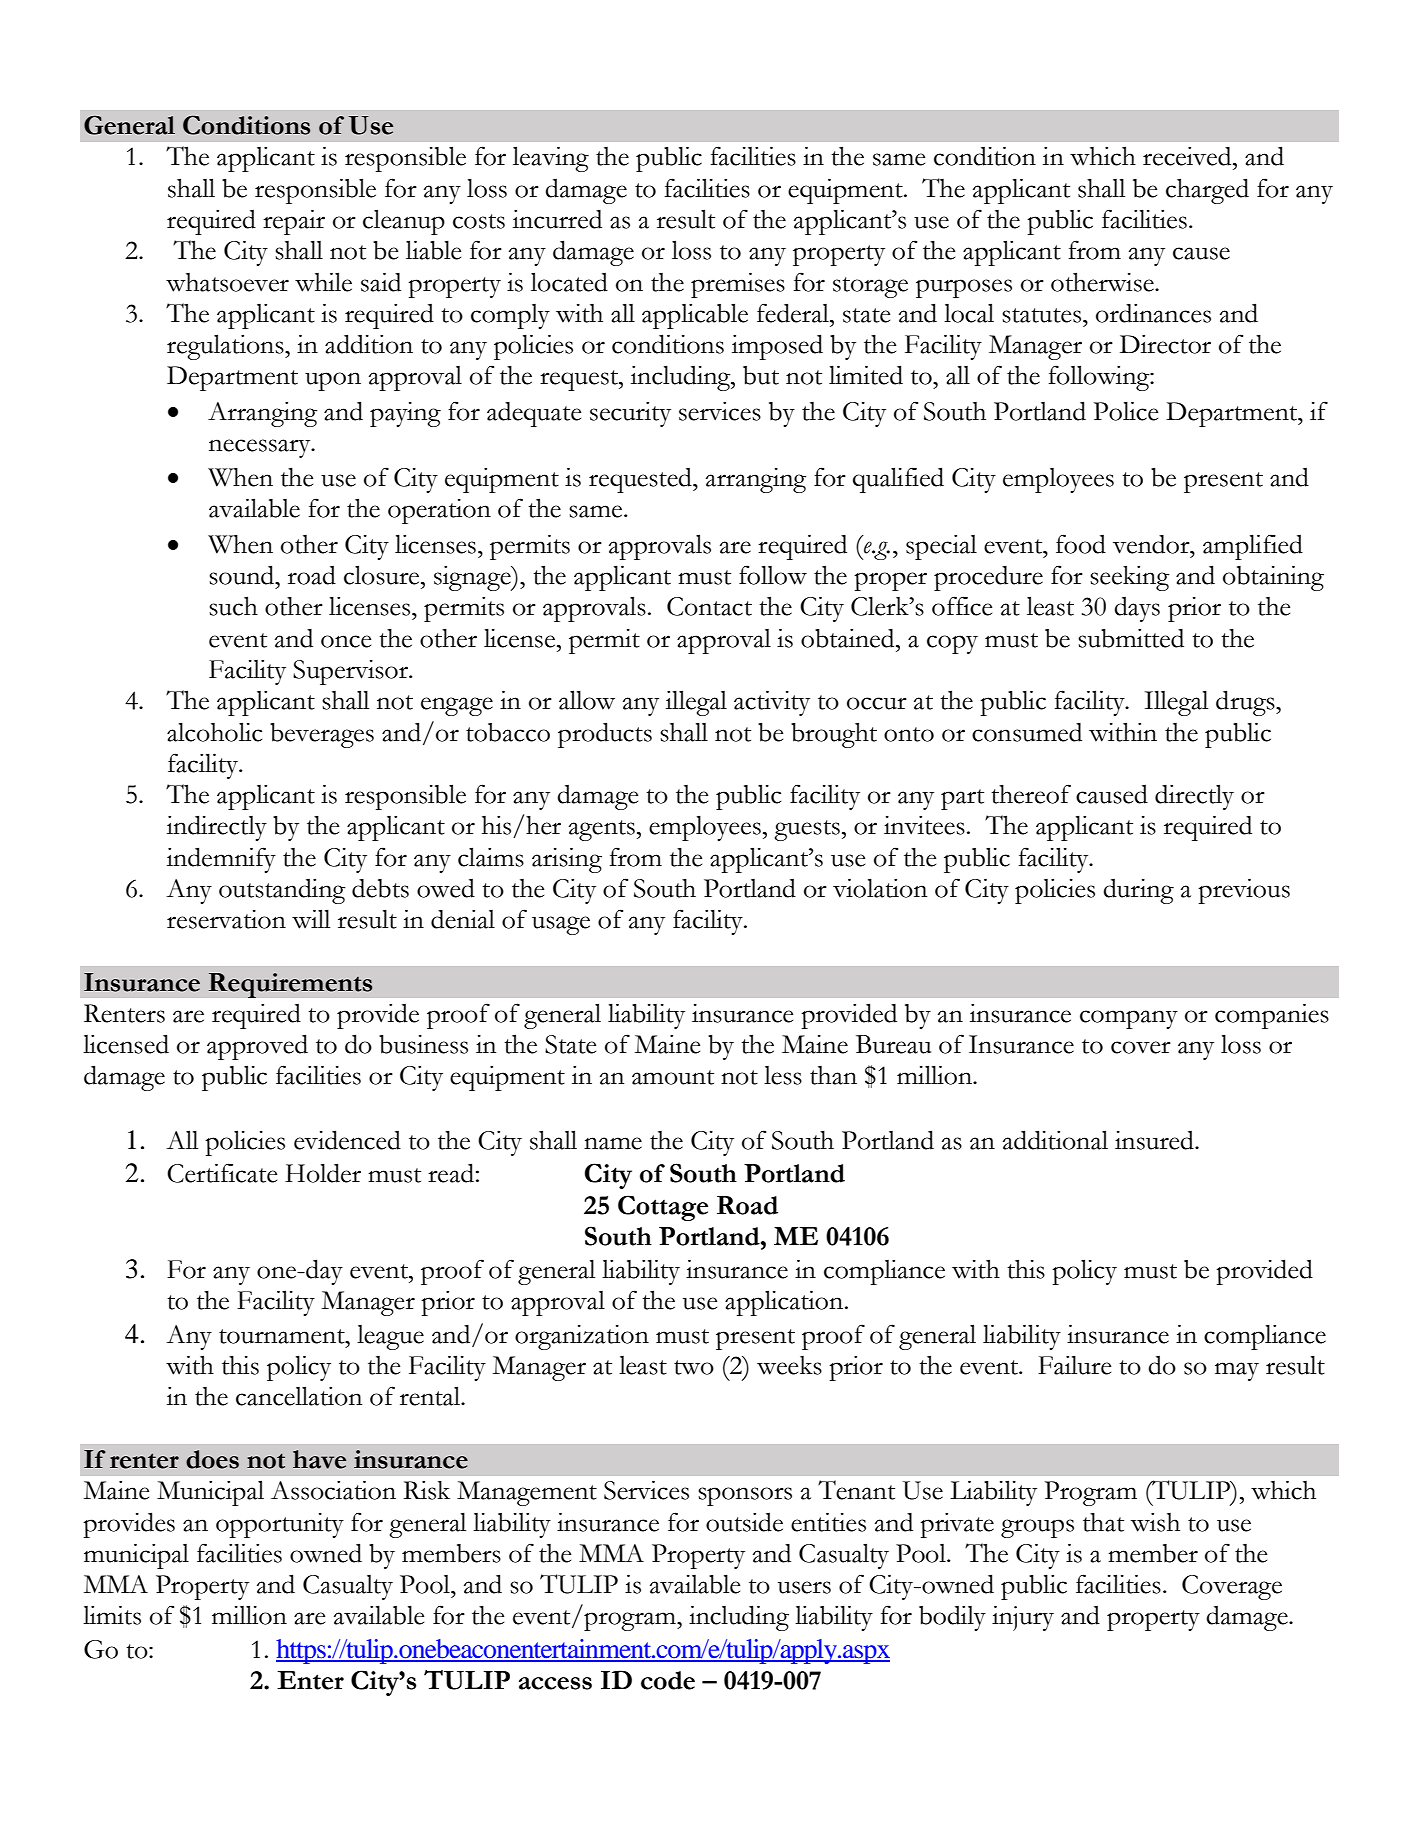 This screenshot has width=1418, height=1835. I want to click on seeking, so click(1130, 578).
